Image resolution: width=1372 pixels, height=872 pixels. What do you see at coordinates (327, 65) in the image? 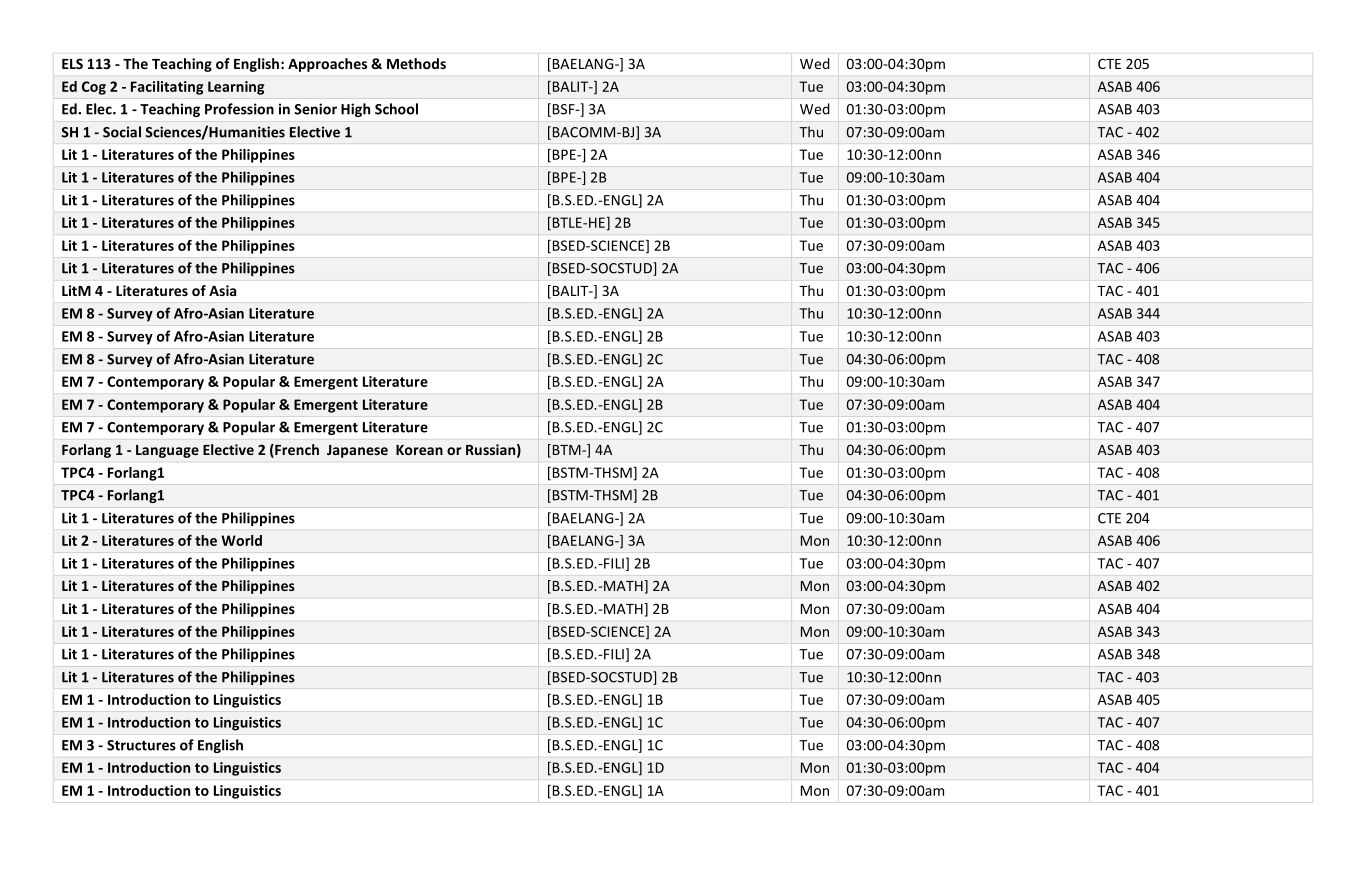
I see `Approaches` at bounding box center [327, 65].
